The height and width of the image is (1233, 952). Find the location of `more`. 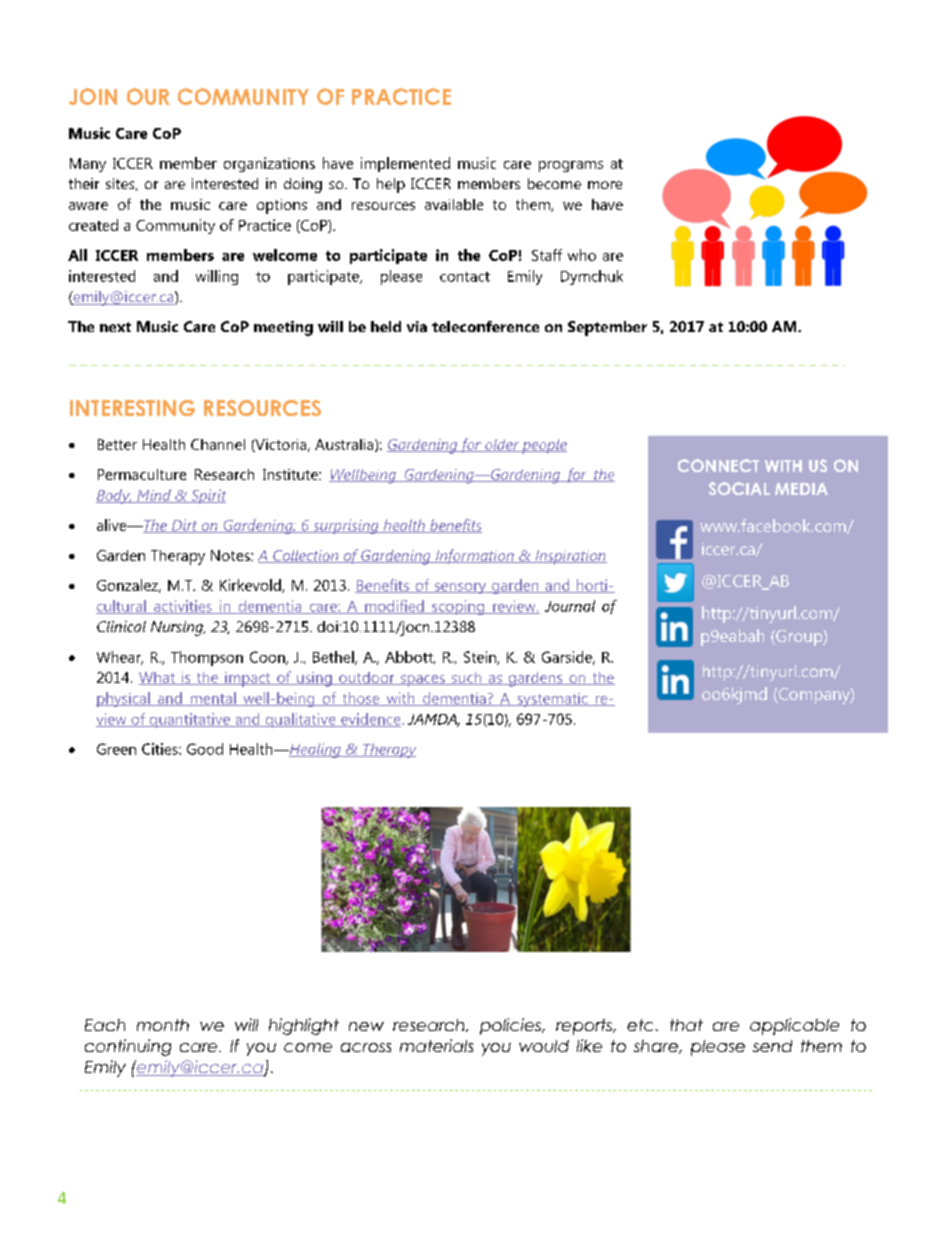

more is located at coordinates (605, 185).
